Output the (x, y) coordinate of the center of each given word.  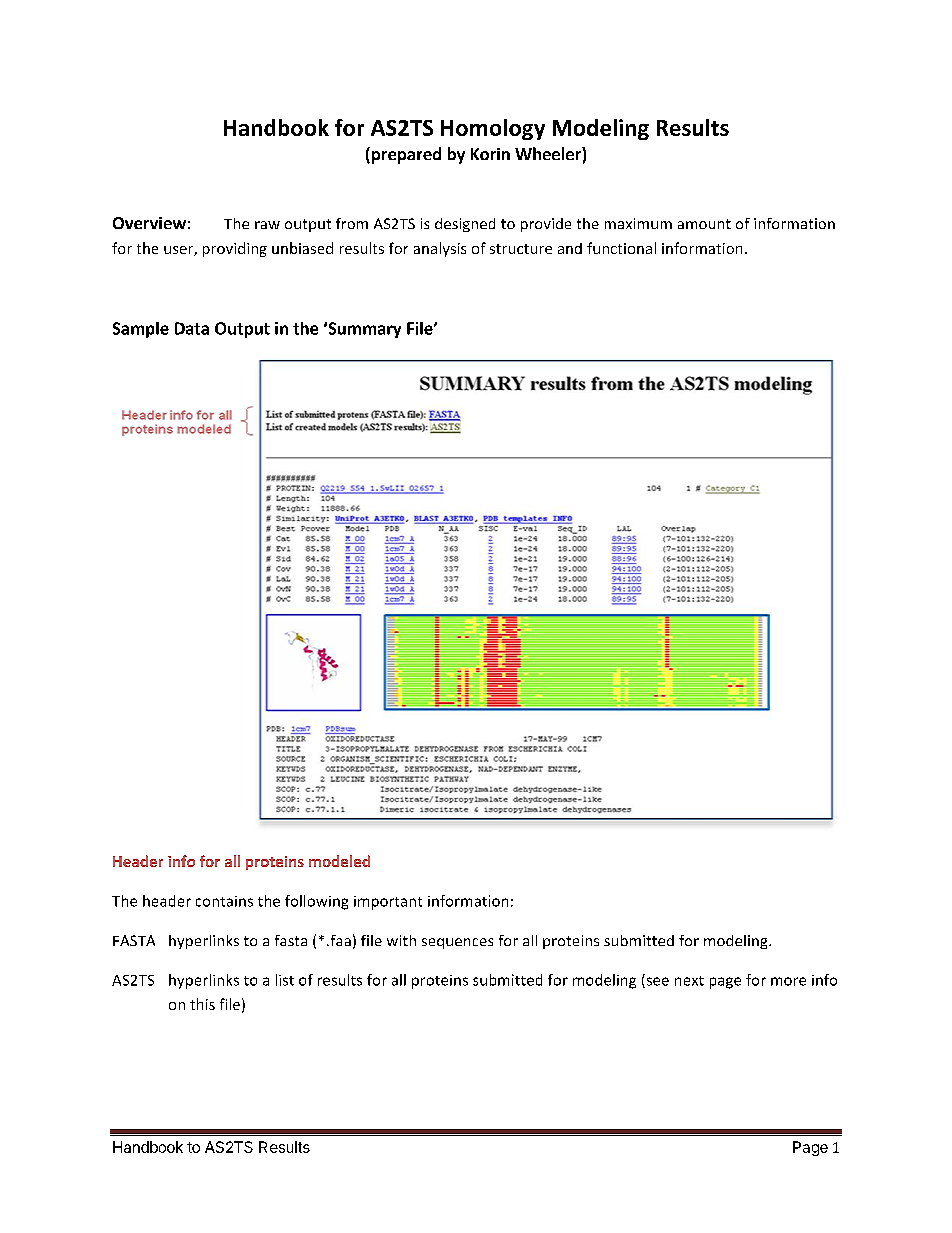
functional (621, 248)
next (689, 981)
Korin (490, 154)
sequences (457, 943)
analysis (440, 249)
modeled (339, 861)
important (388, 903)
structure (521, 249)
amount (704, 224)
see (656, 982)
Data (192, 328)
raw (267, 225)
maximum (638, 223)
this (202, 1004)
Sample (141, 330)
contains (224, 901)
